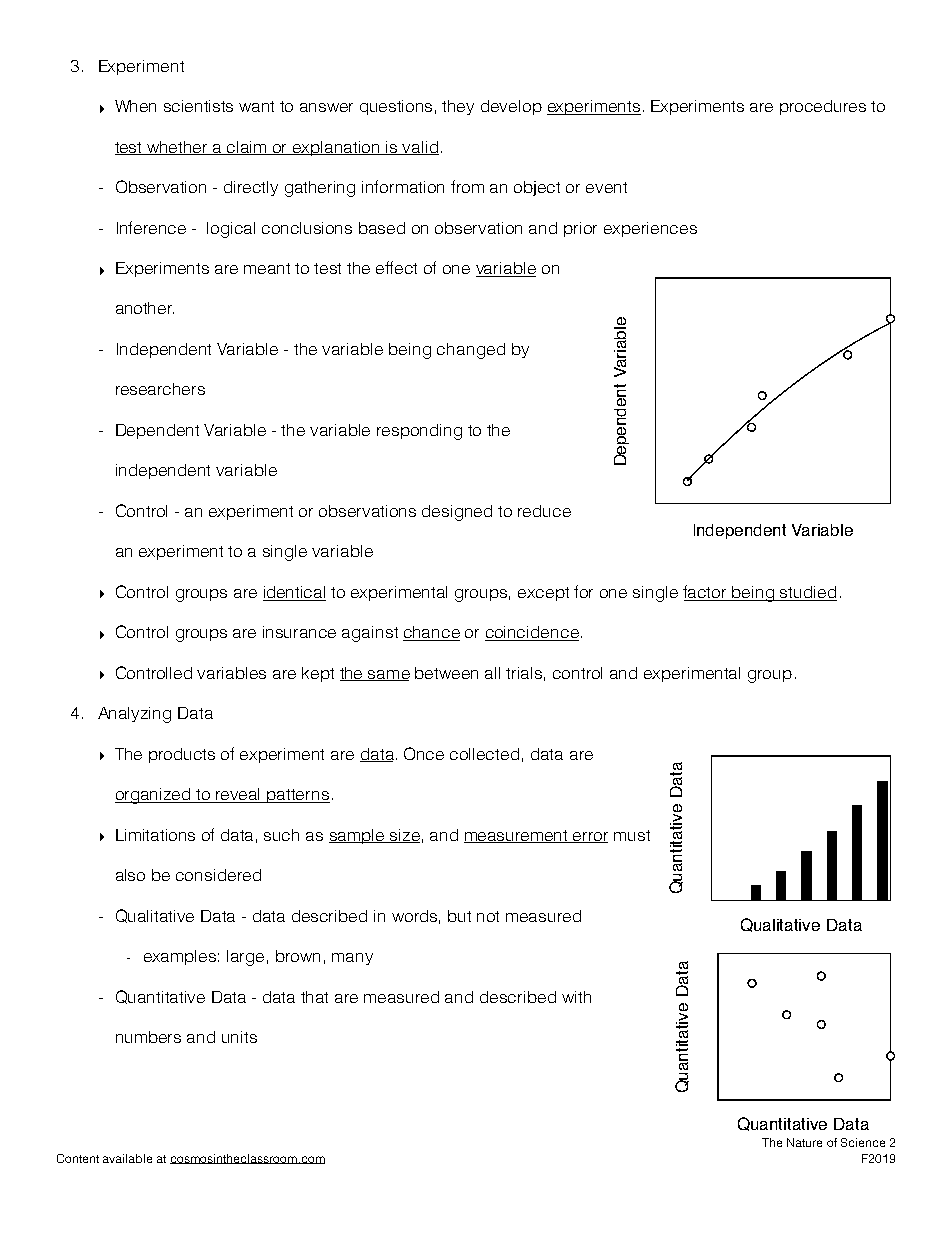  I want to click on available, so click(127, 1158).
